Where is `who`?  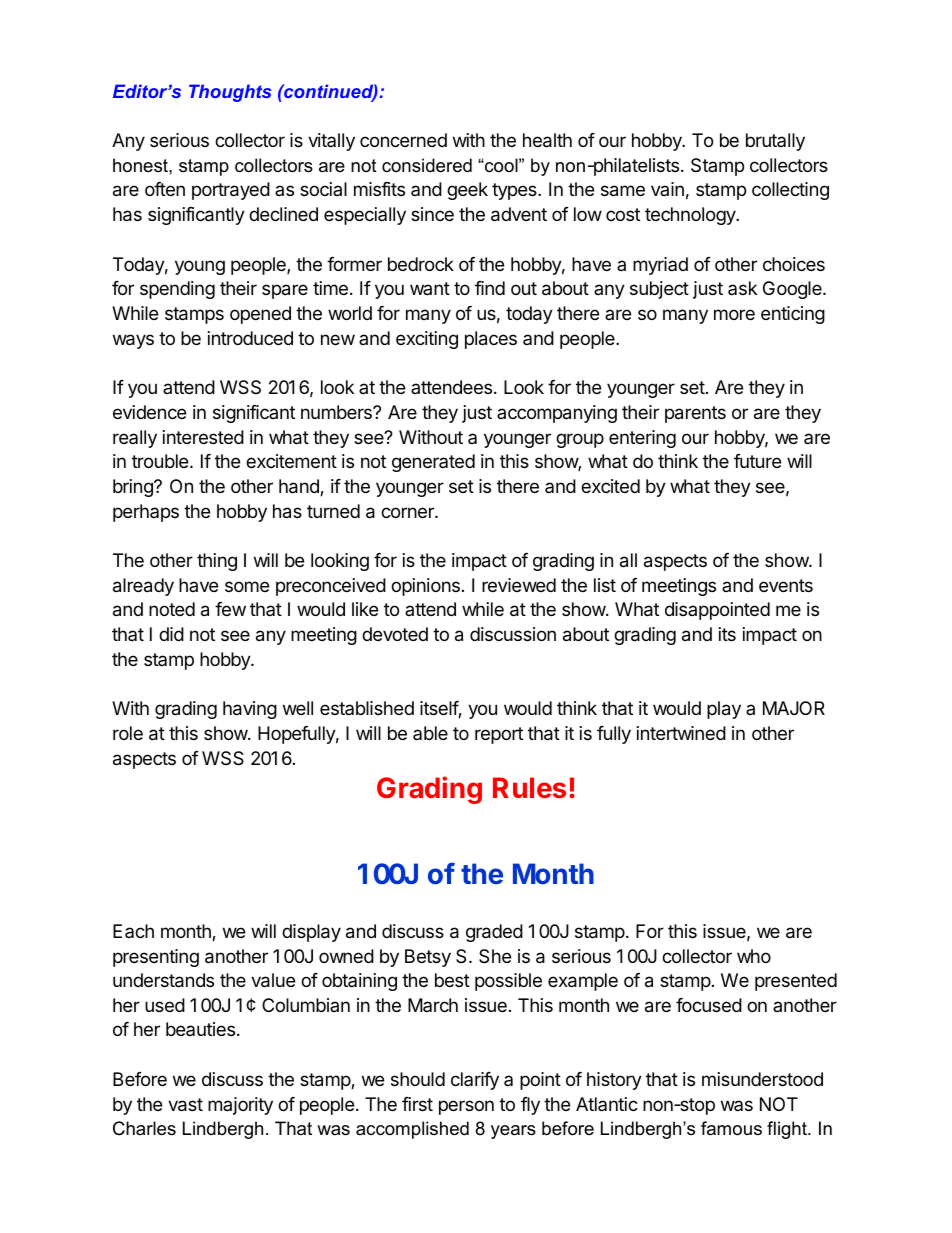 who is located at coordinates (754, 956).
